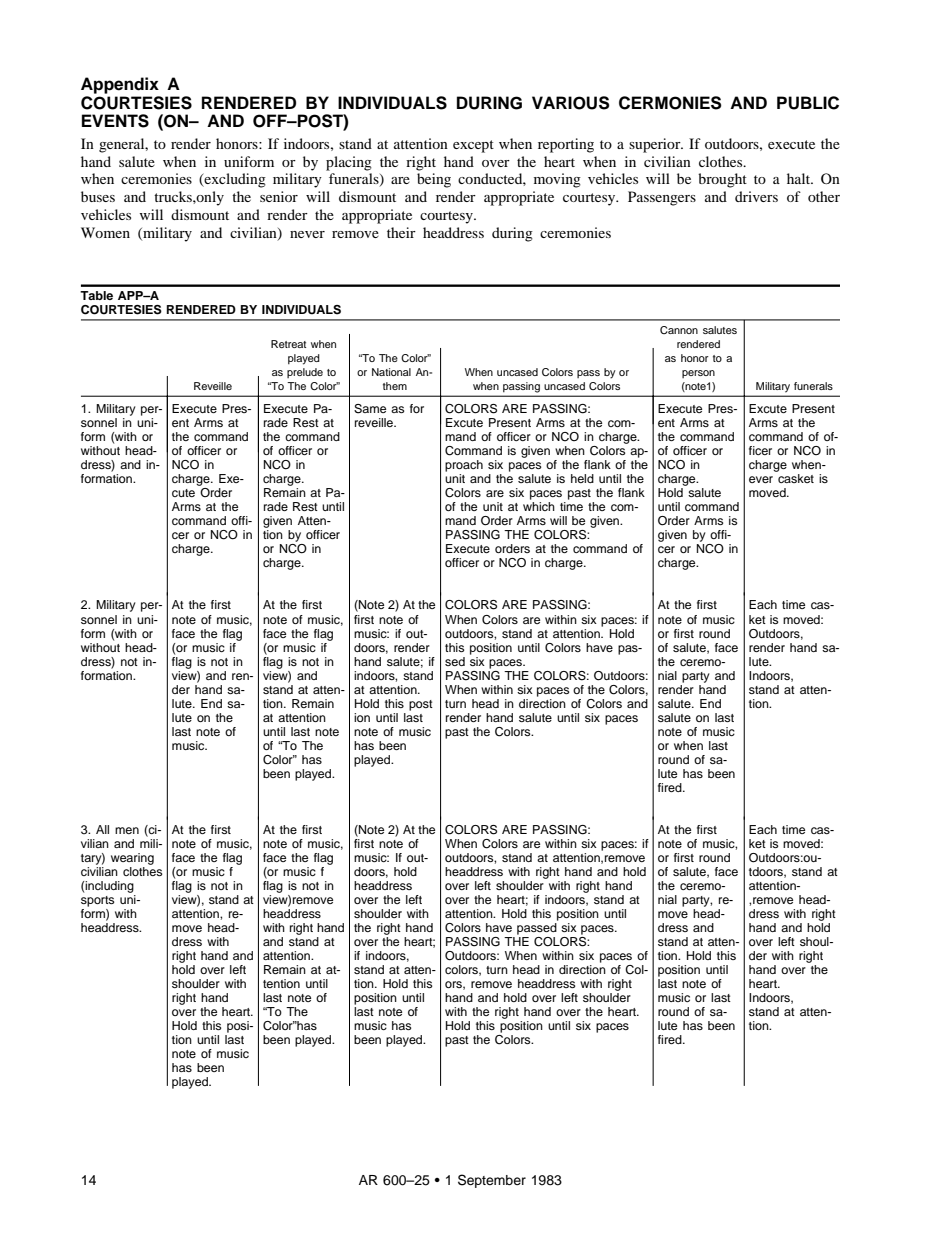 This screenshot has height=1233, width=952. Describe the element at coordinates (288, 344) in the screenshot. I see `Retreat` at that location.
